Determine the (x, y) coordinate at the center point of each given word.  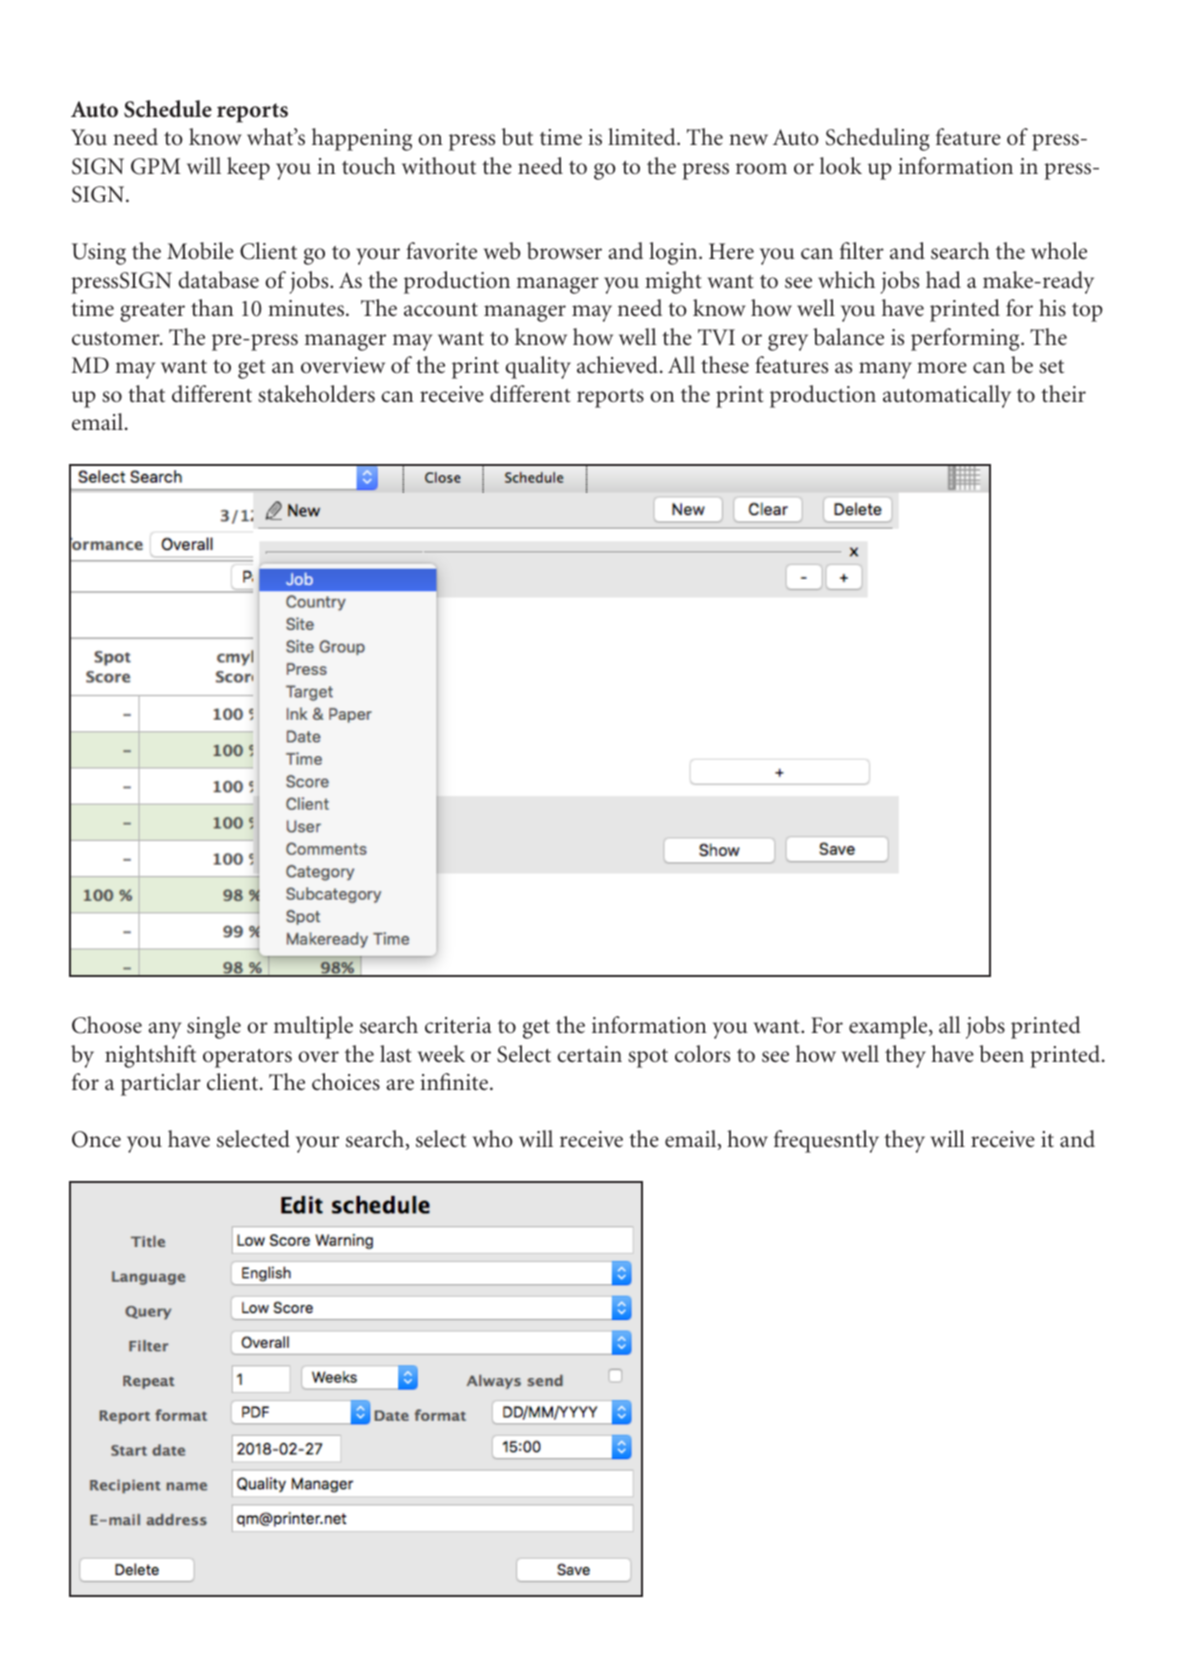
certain (589, 1054)
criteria (458, 1025)
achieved (617, 365)
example (889, 1027)
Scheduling (878, 139)
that (146, 394)
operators (247, 1058)
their (1063, 394)
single (214, 1027)
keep (248, 168)
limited (643, 137)
